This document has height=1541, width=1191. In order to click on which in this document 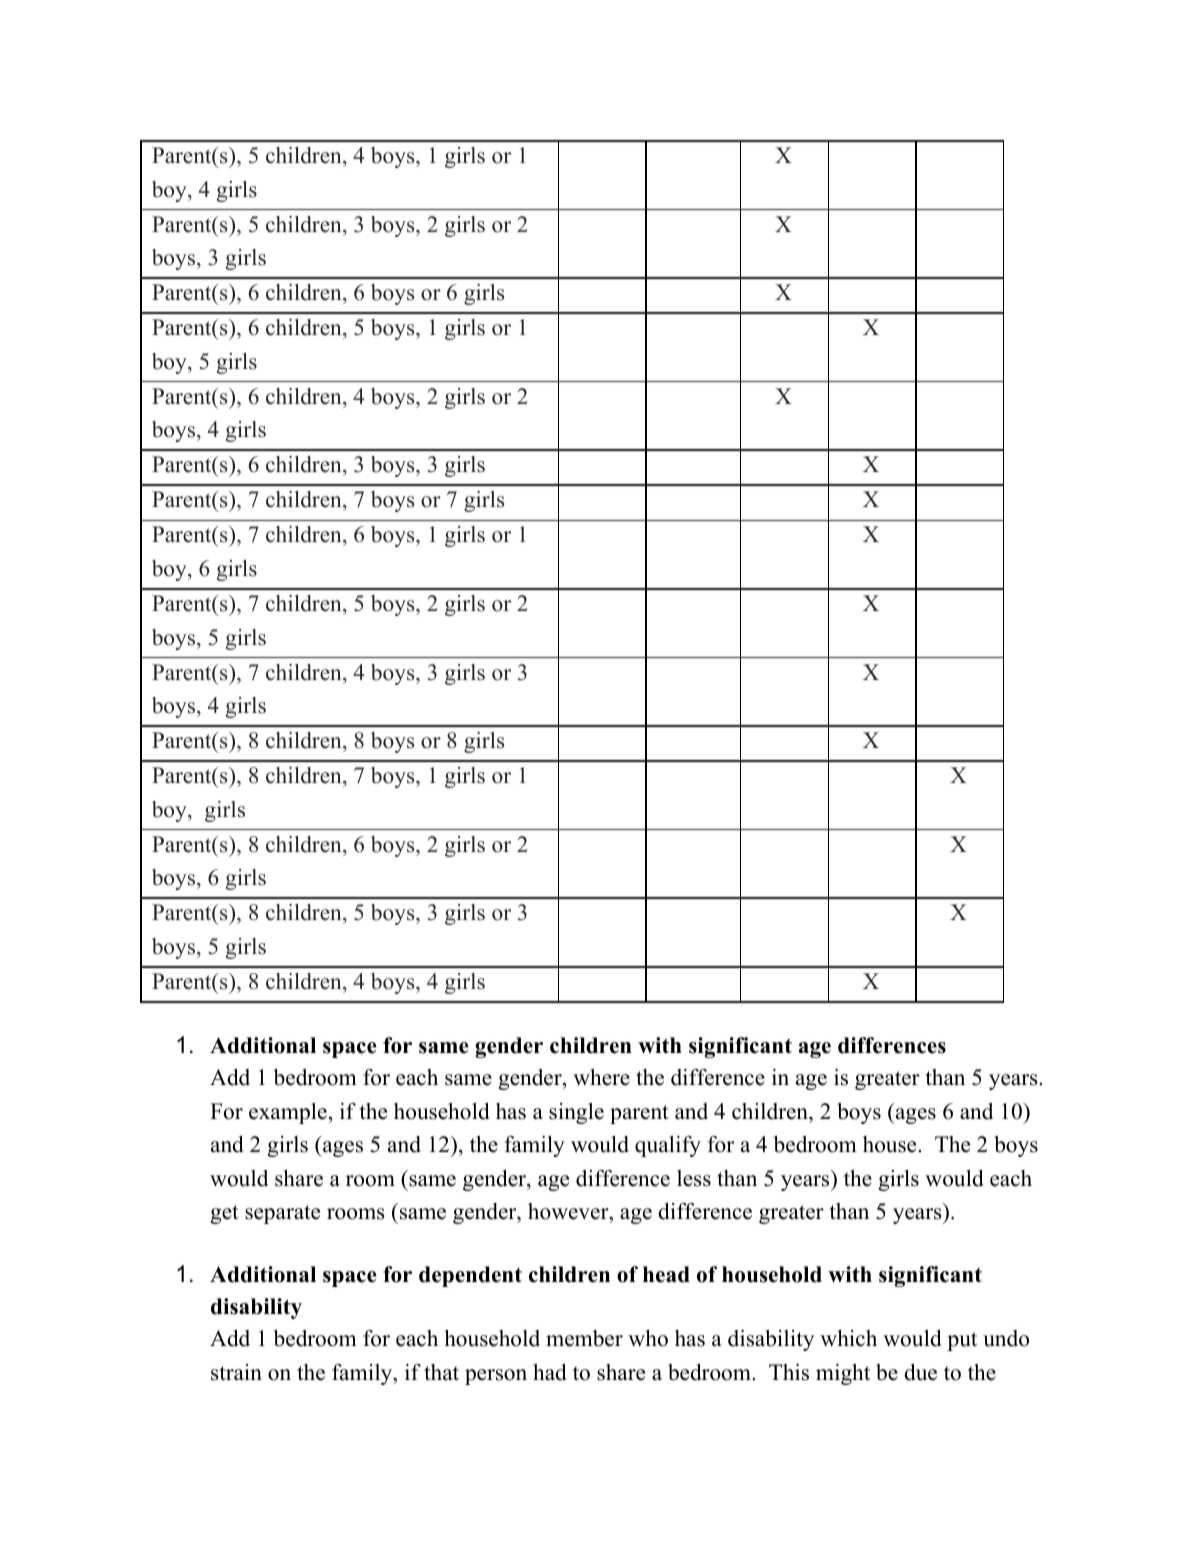, I will do `click(848, 1338)`.
